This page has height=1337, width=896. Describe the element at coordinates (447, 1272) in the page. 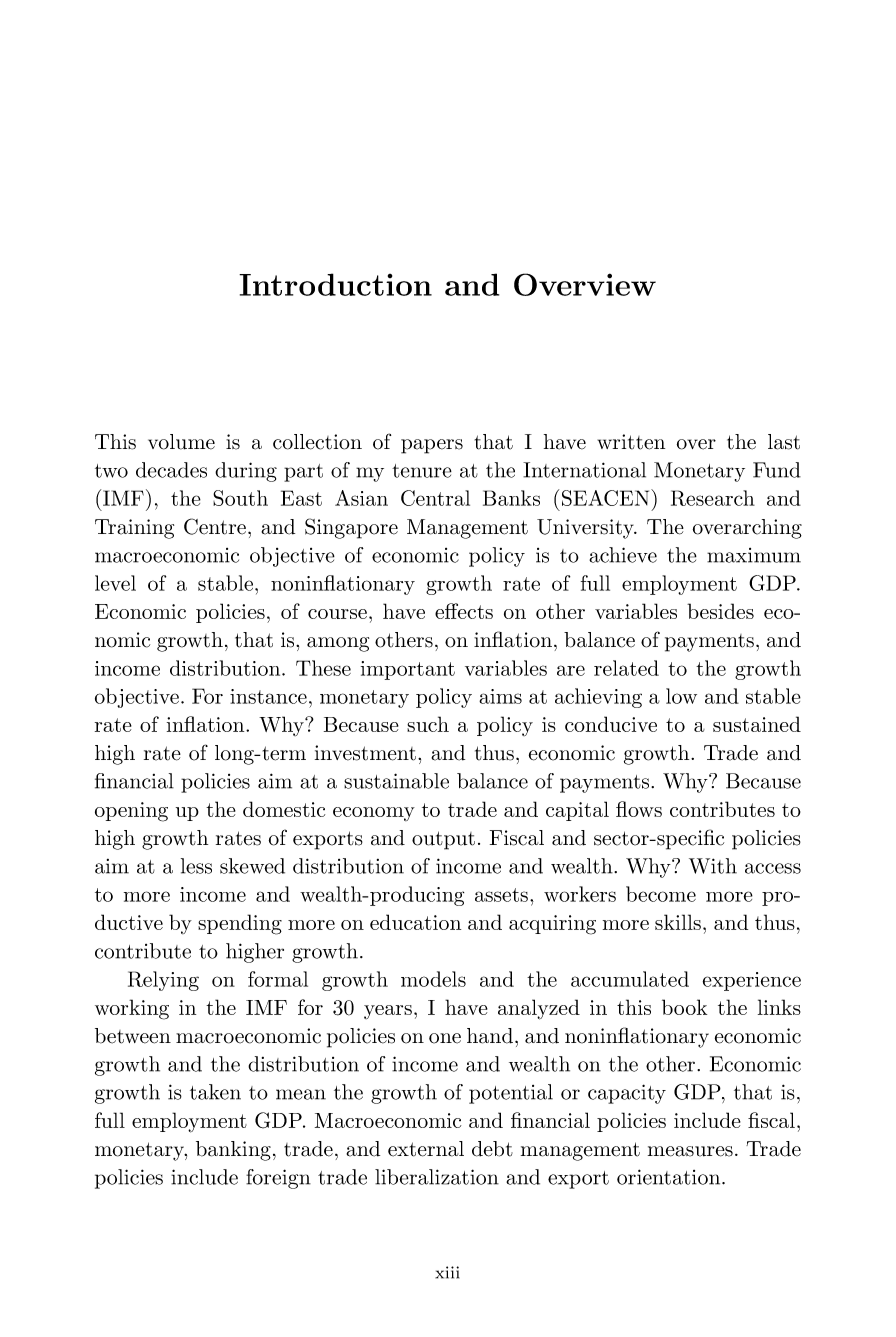

I see `xiii` at that location.
